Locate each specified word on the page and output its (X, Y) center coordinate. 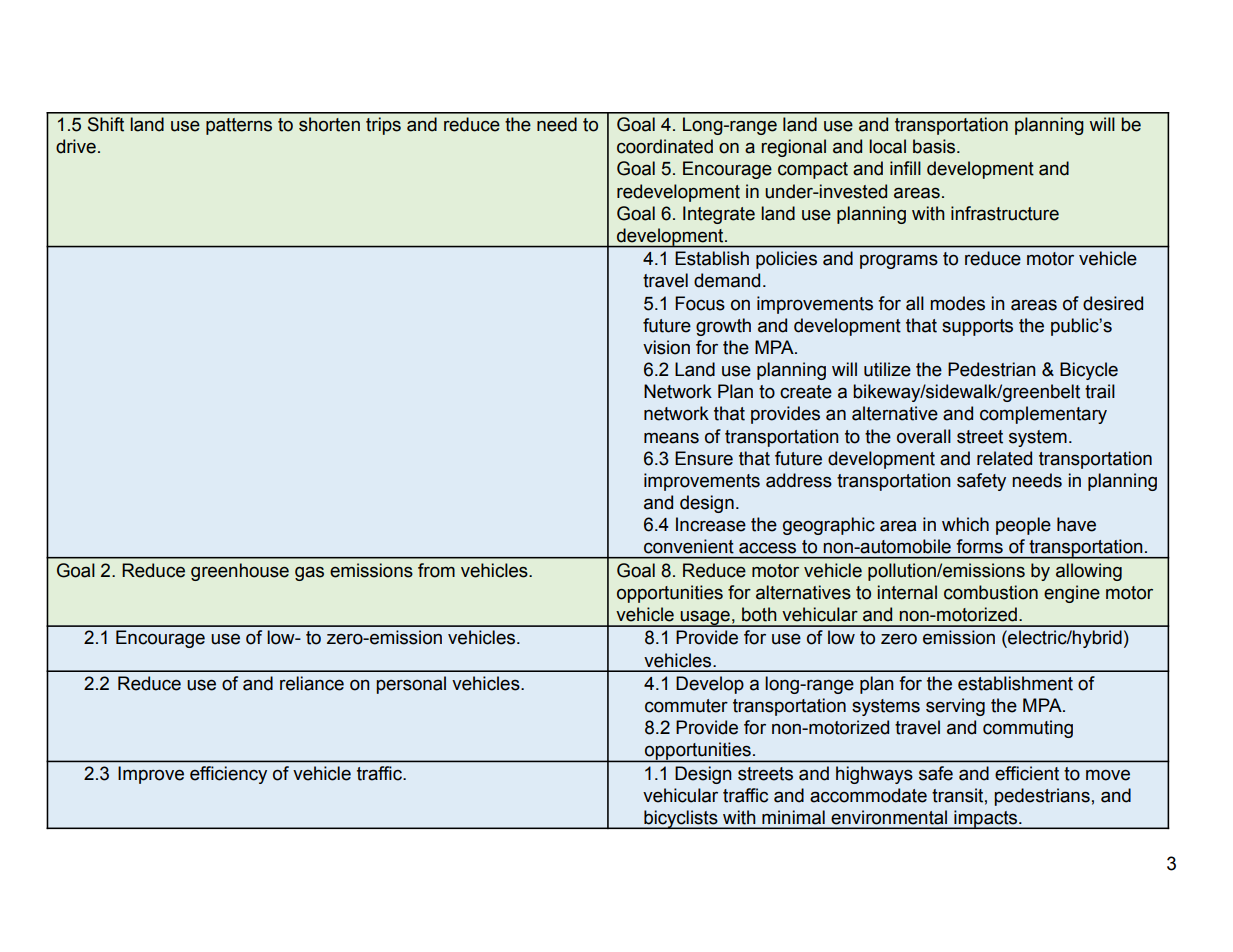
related (1004, 458)
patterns (239, 126)
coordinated (665, 146)
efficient (1027, 773)
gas (309, 573)
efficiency (228, 775)
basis (935, 146)
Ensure (704, 458)
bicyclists (681, 819)
